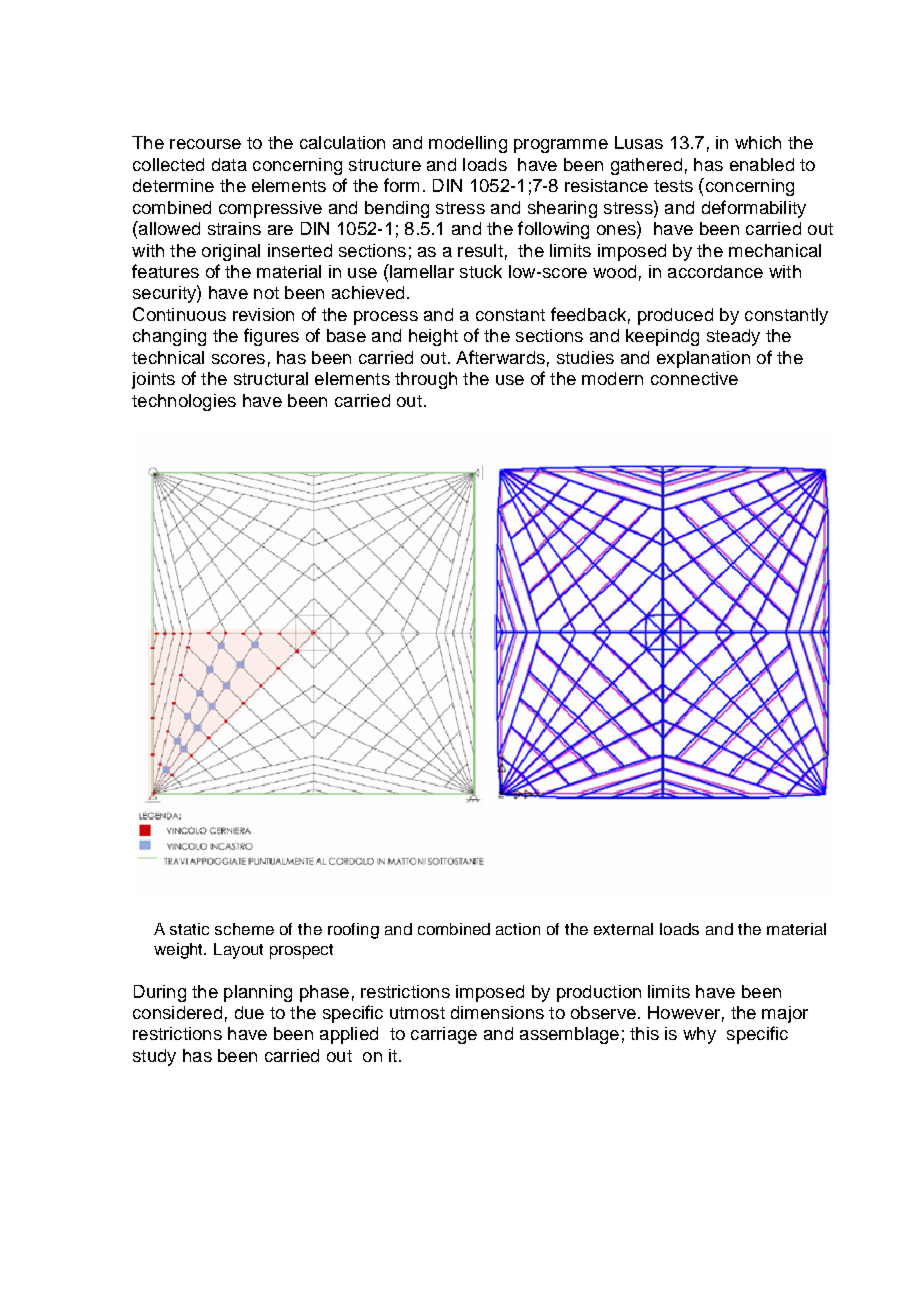  Describe the element at coordinates (229, 164) in the page. I see `data` at that location.
